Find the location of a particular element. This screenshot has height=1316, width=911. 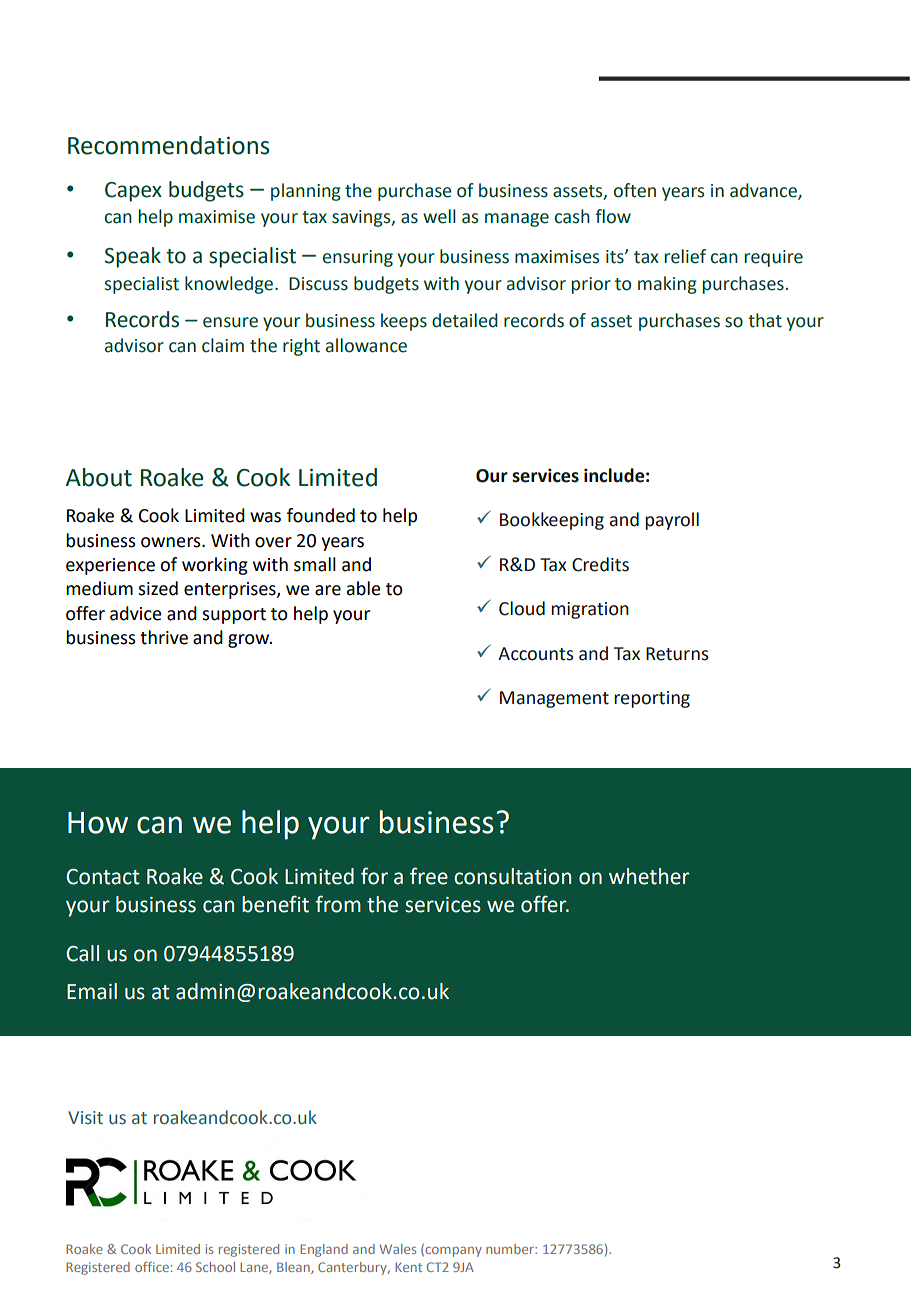

office is located at coordinates (152, 1266).
